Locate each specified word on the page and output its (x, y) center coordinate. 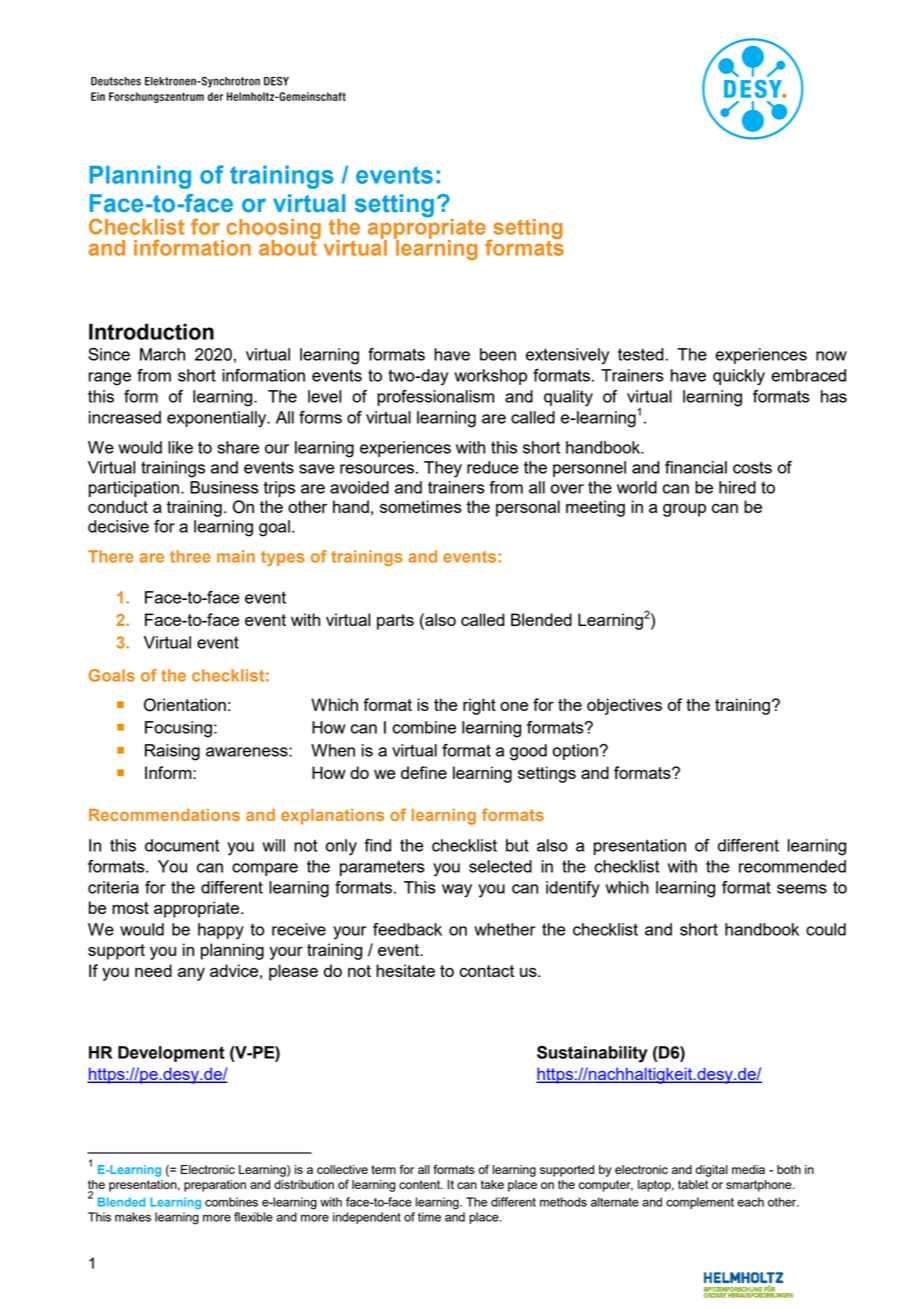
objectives (624, 706)
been (498, 354)
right (479, 706)
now (831, 356)
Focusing (178, 729)
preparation (215, 1186)
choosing (273, 230)
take (492, 1184)
